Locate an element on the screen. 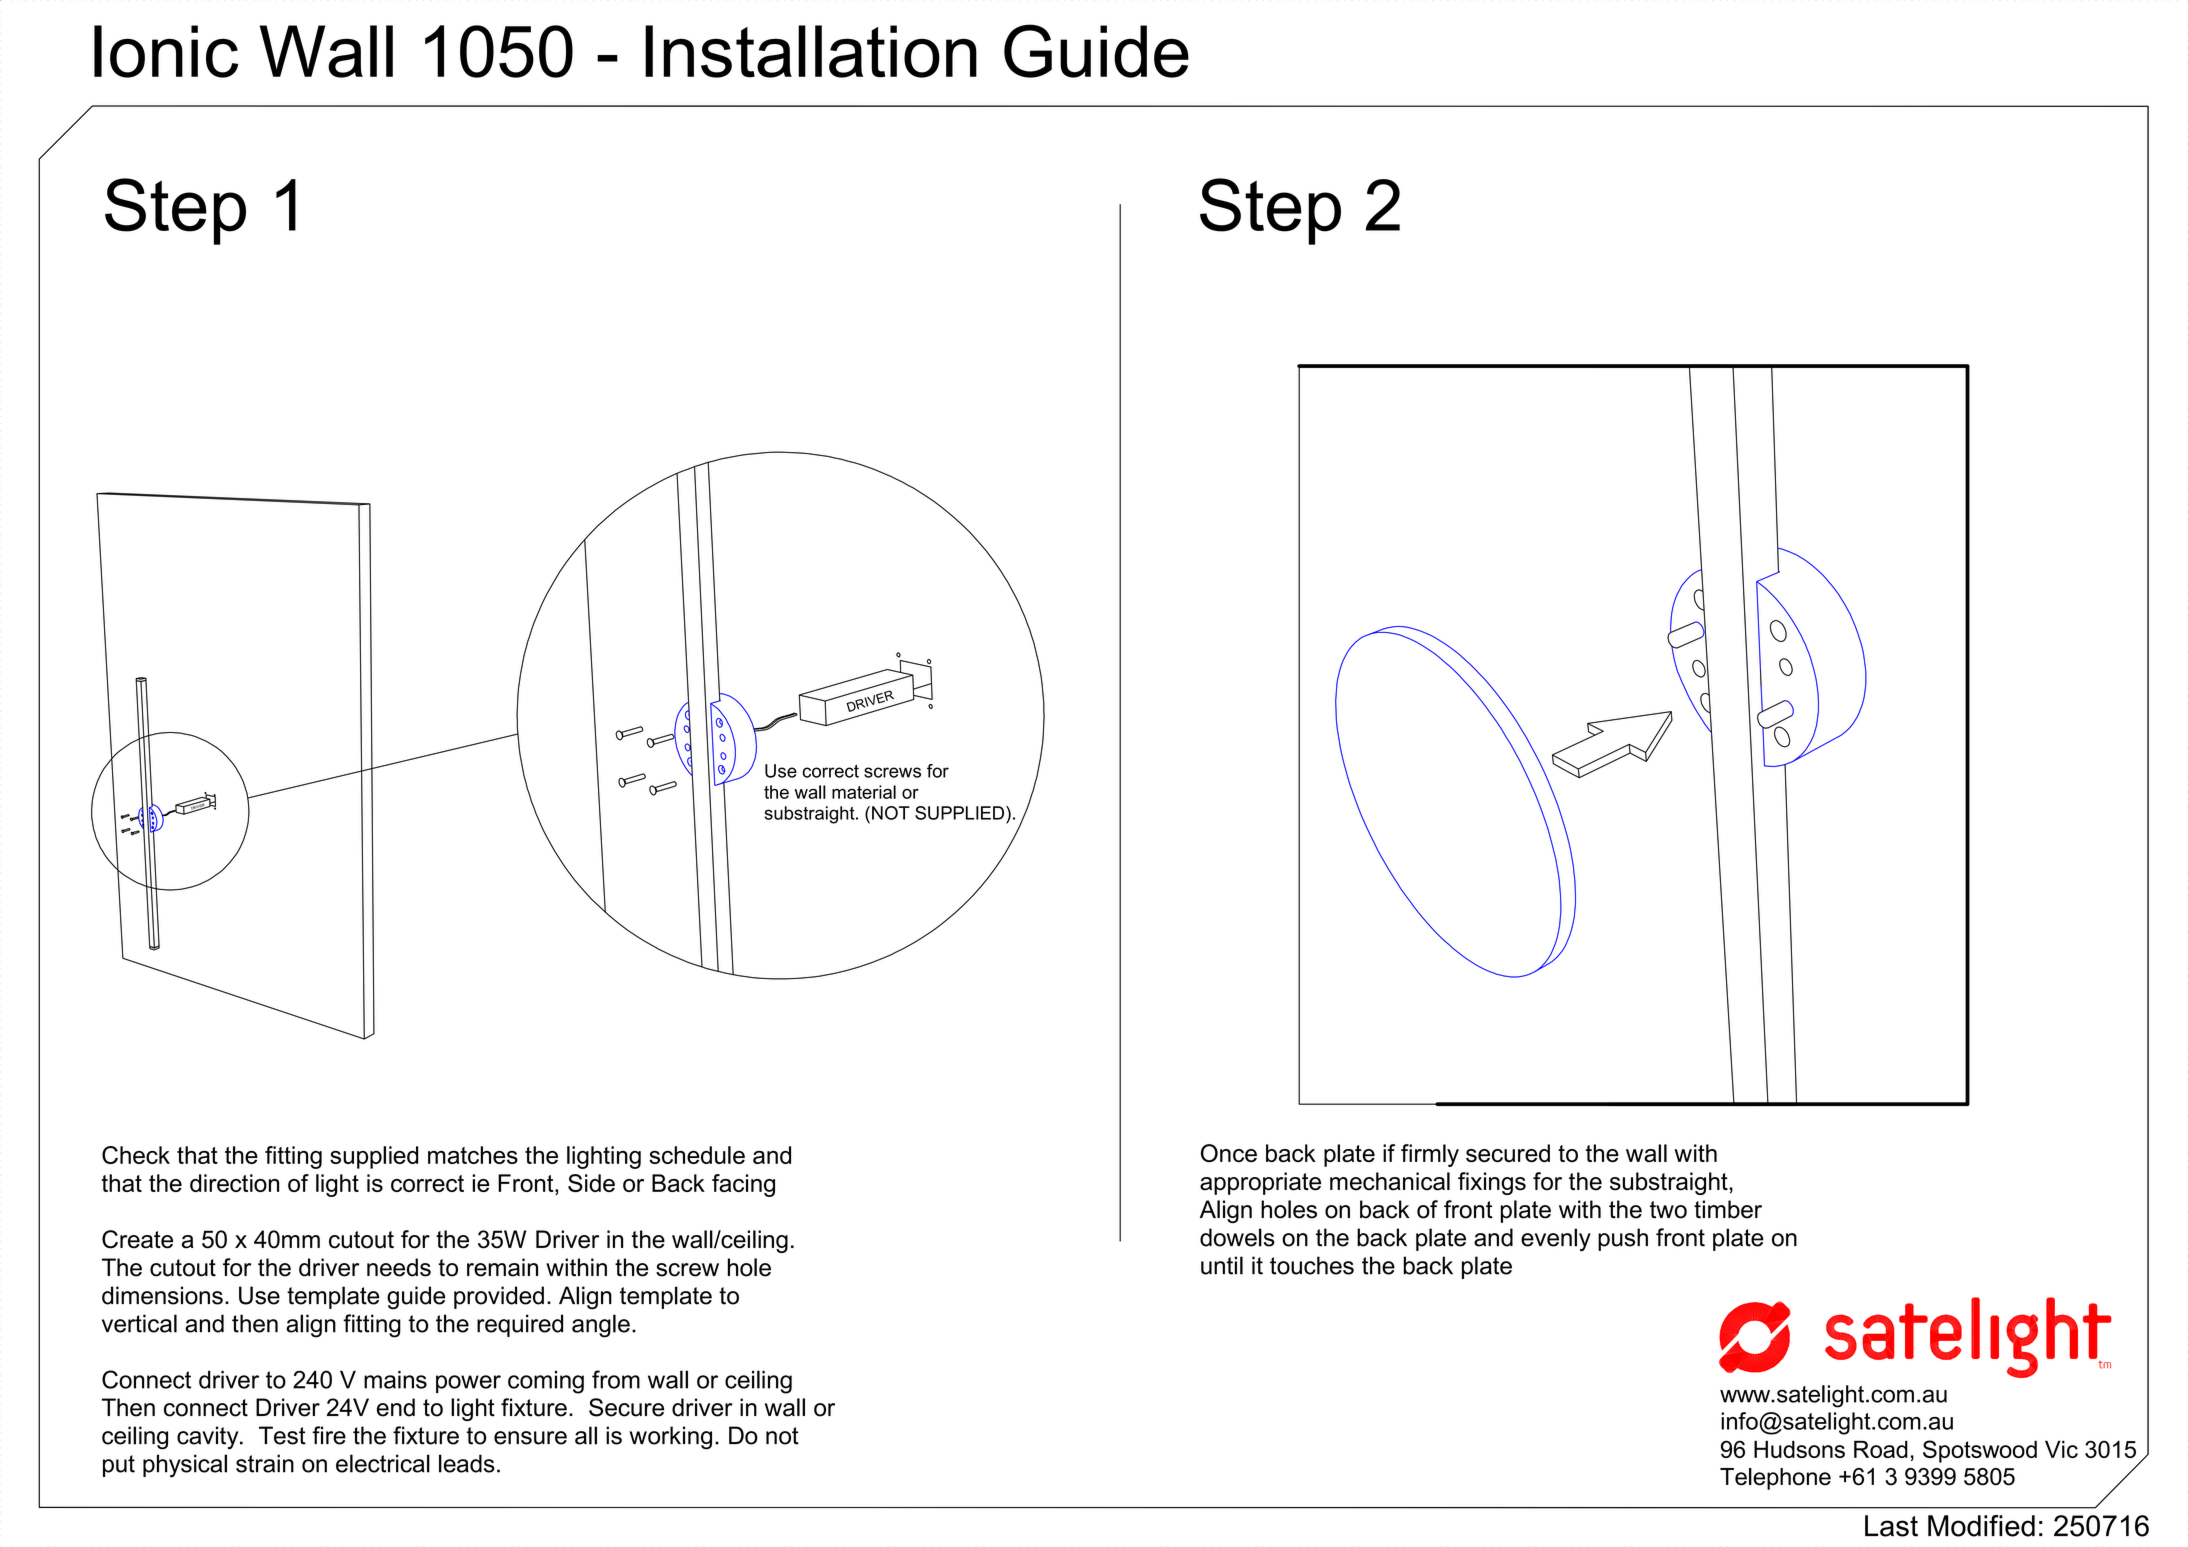  Installation is located at coordinates (811, 51).
